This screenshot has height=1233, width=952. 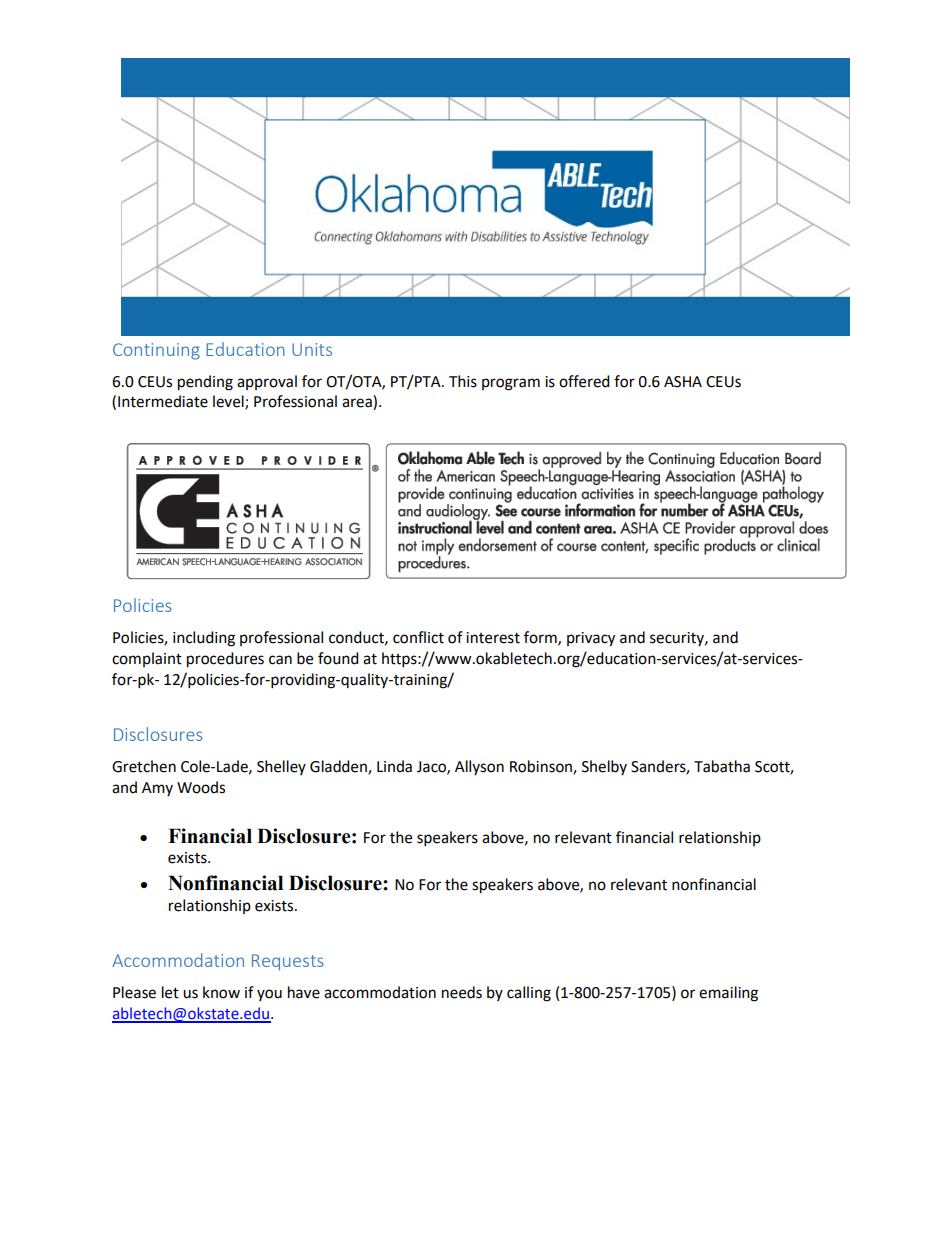 What do you see at coordinates (604, 767) in the screenshot?
I see `Shelby` at bounding box center [604, 767].
